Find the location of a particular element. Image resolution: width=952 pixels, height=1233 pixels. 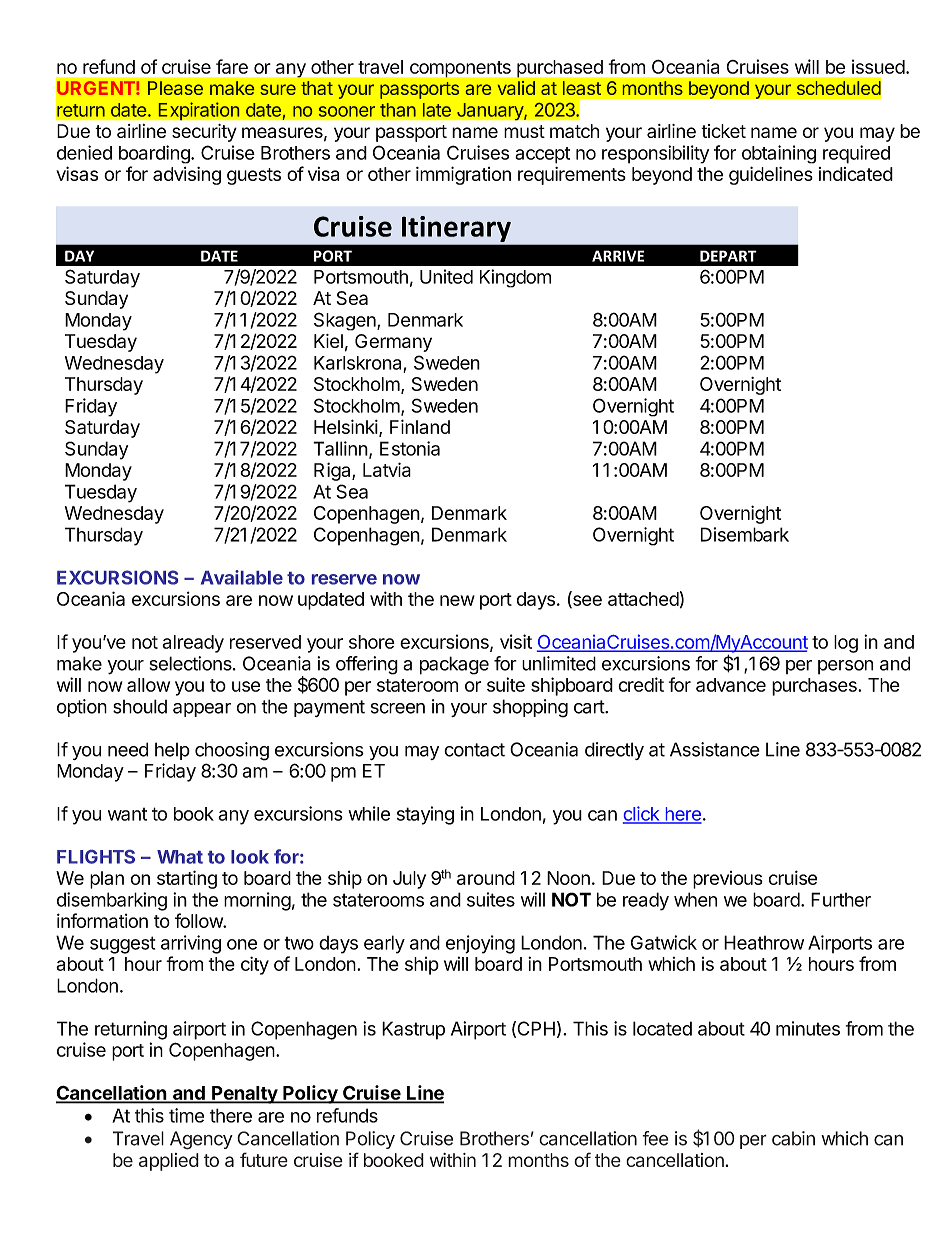

valid is located at coordinates (516, 88).
